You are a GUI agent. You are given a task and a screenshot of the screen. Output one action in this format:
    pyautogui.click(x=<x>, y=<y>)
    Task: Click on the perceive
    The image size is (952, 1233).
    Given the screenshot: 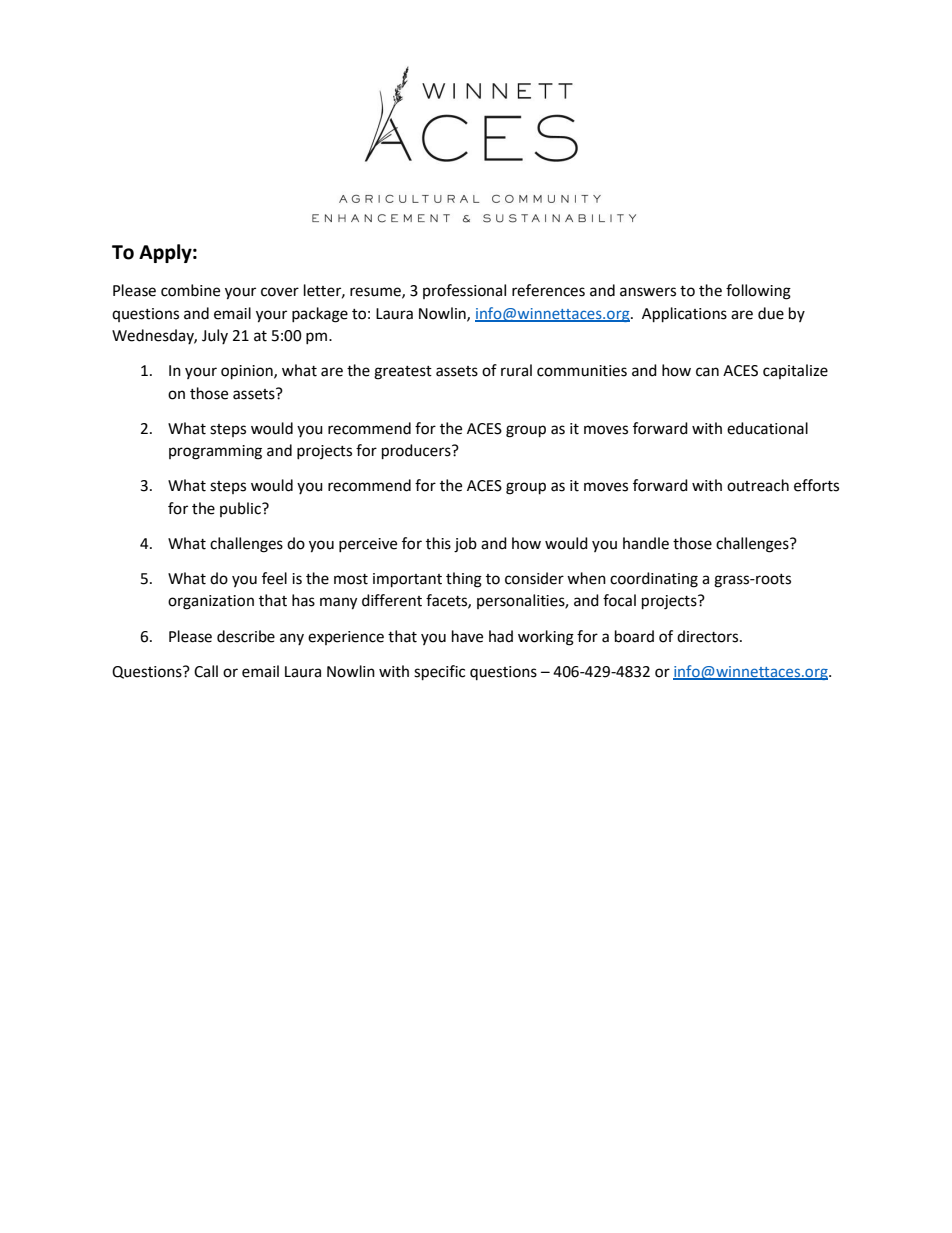 What is the action you would take?
    pyautogui.click(x=368, y=545)
